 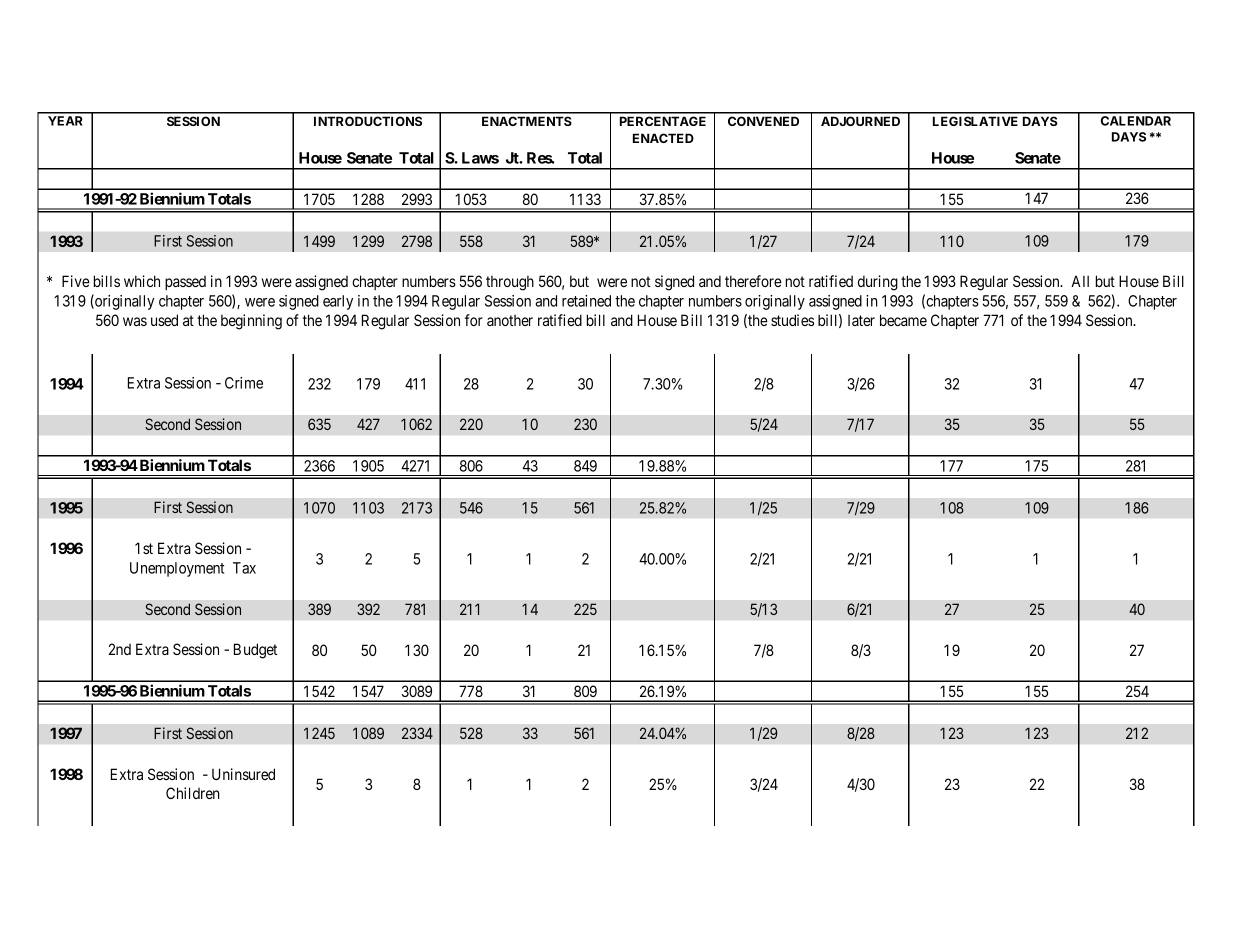 I want to click on used, so click(x=164, y=320).
